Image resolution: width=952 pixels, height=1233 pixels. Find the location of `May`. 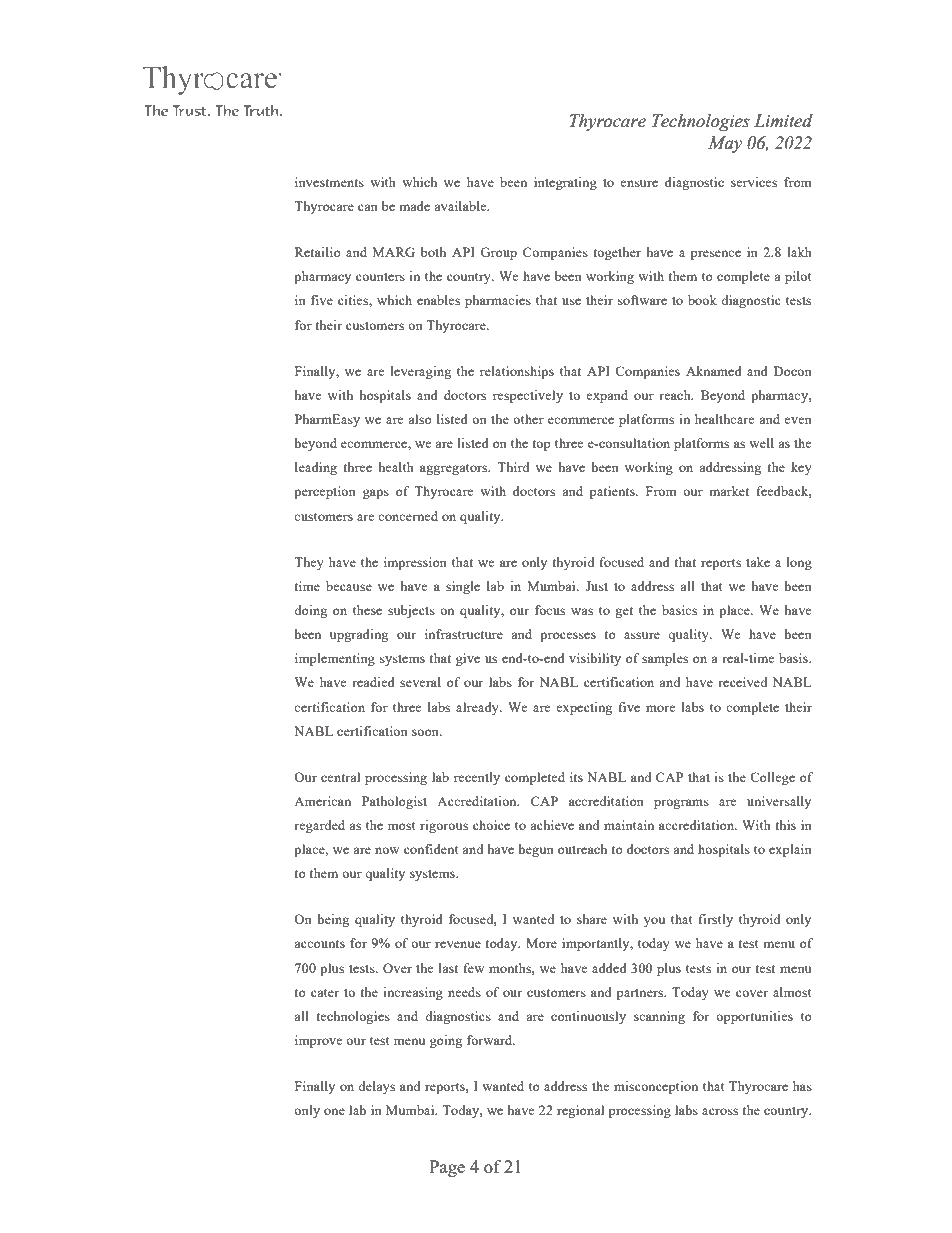

May is located at coordinates (725, 144).
